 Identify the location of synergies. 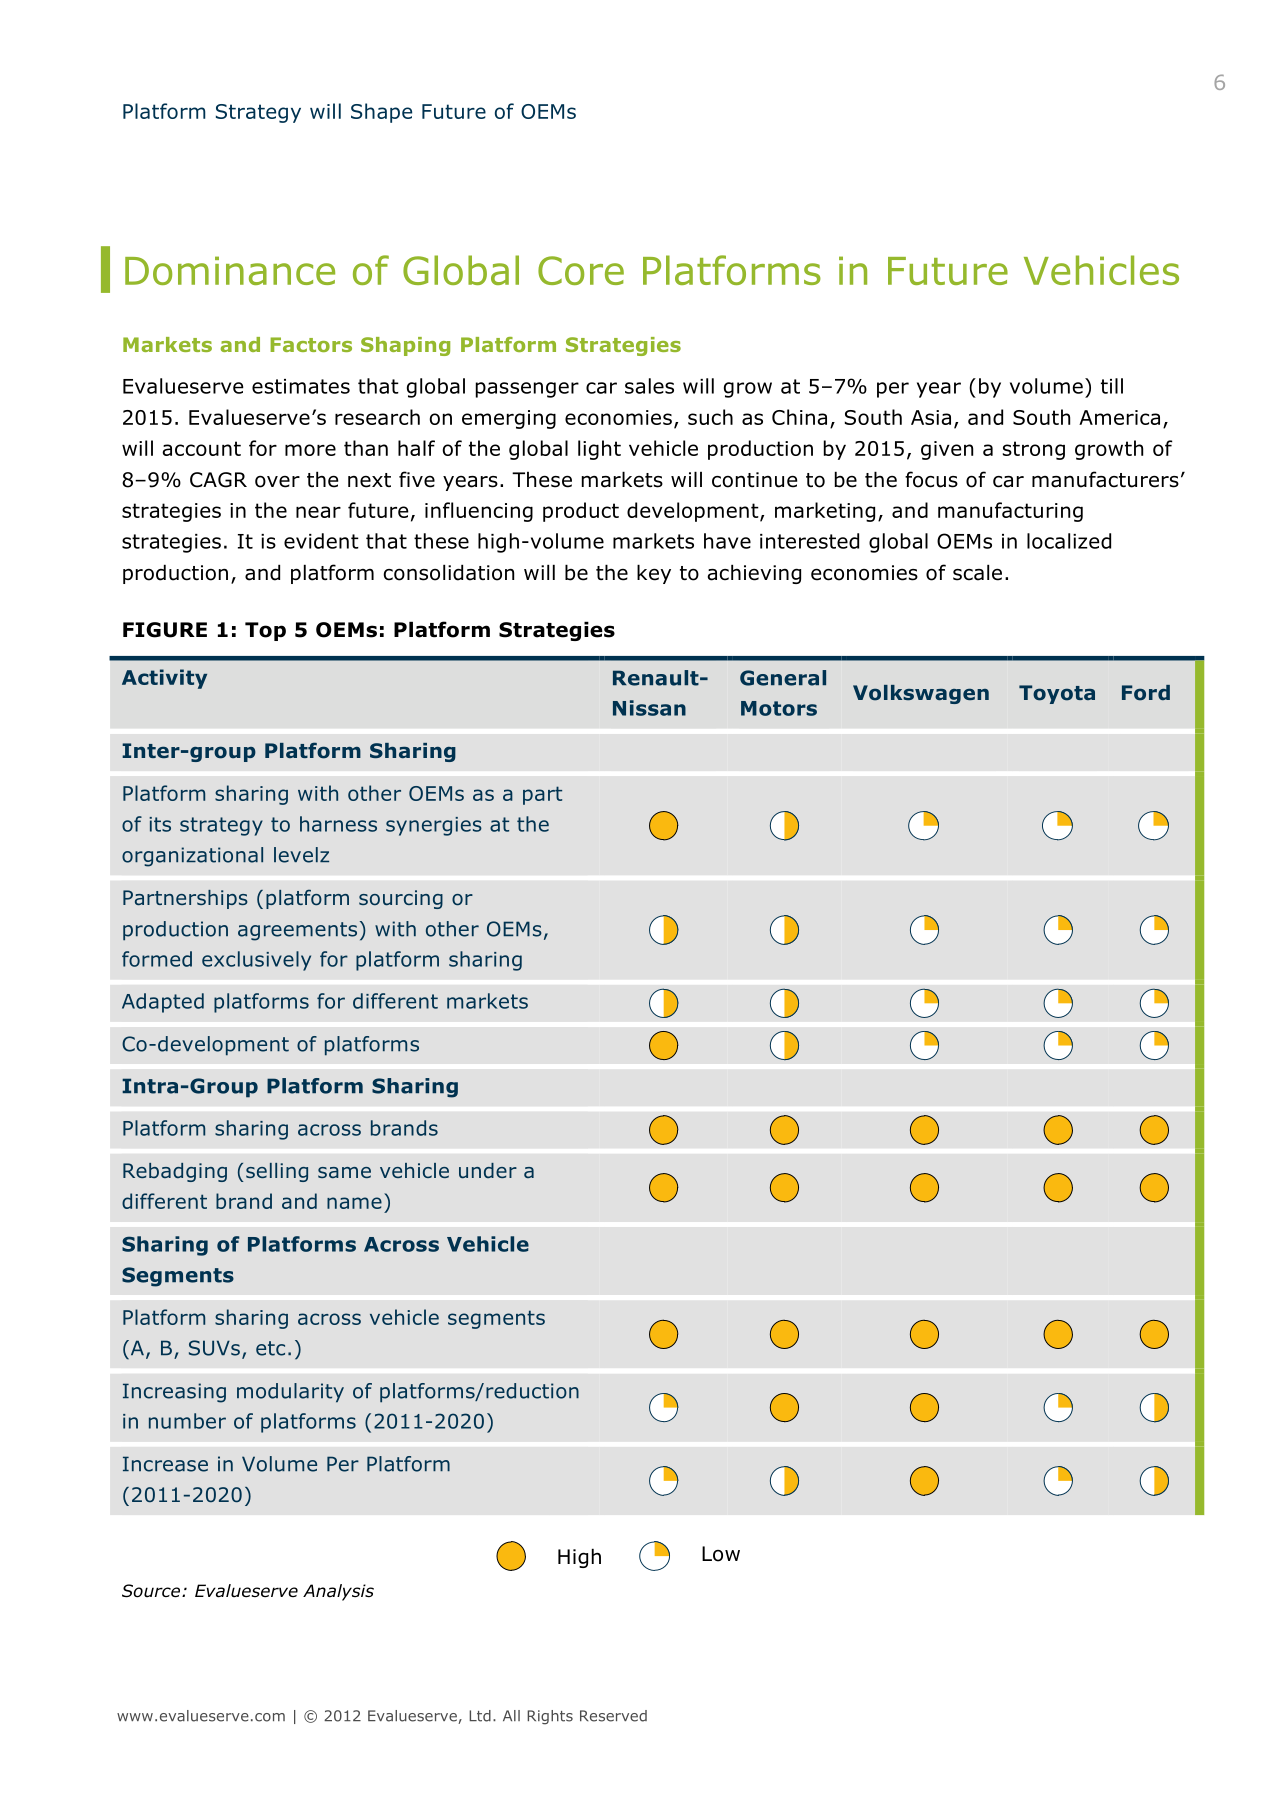
(434, 826).
